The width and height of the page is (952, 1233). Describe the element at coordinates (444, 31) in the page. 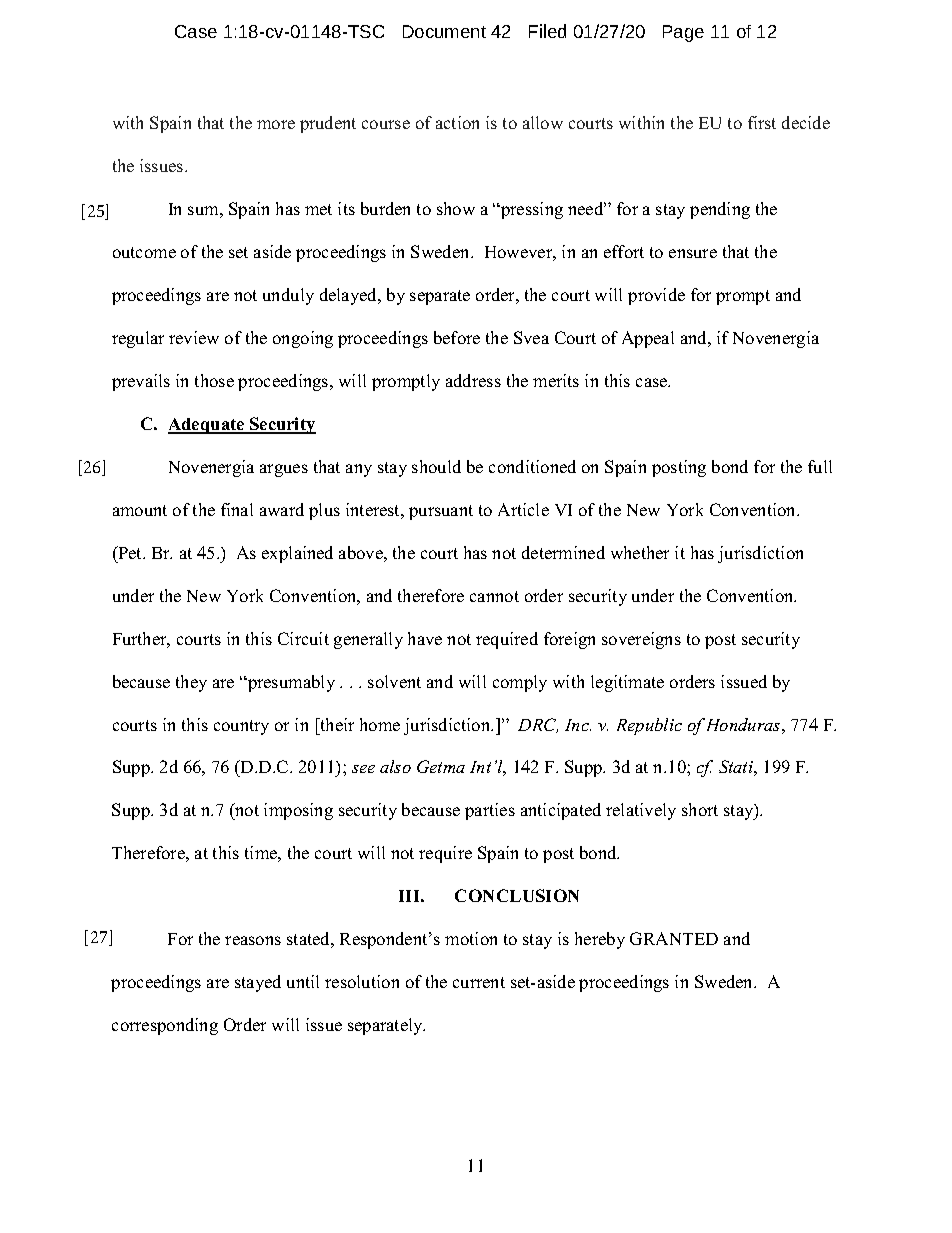

I see `Document` at that location.
